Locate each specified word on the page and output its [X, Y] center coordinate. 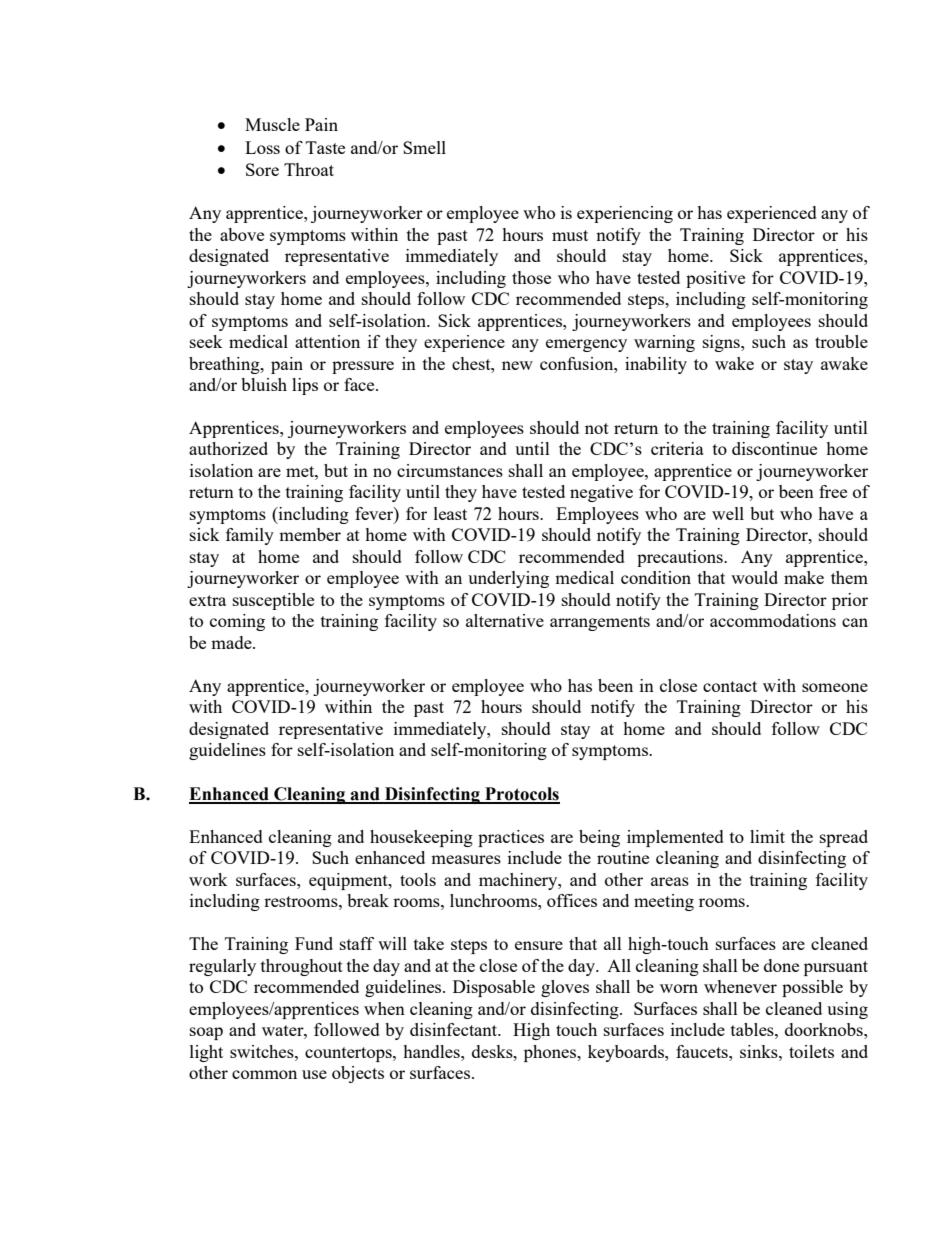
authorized [228, 448]
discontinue [774, 448]
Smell [424, 147]
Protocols [521, 795]
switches [263, 1051]
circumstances [450, 470]
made [232, 642]
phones [551, 1053]
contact [730, 686]
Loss [262, 147]
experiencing [625, 214]
